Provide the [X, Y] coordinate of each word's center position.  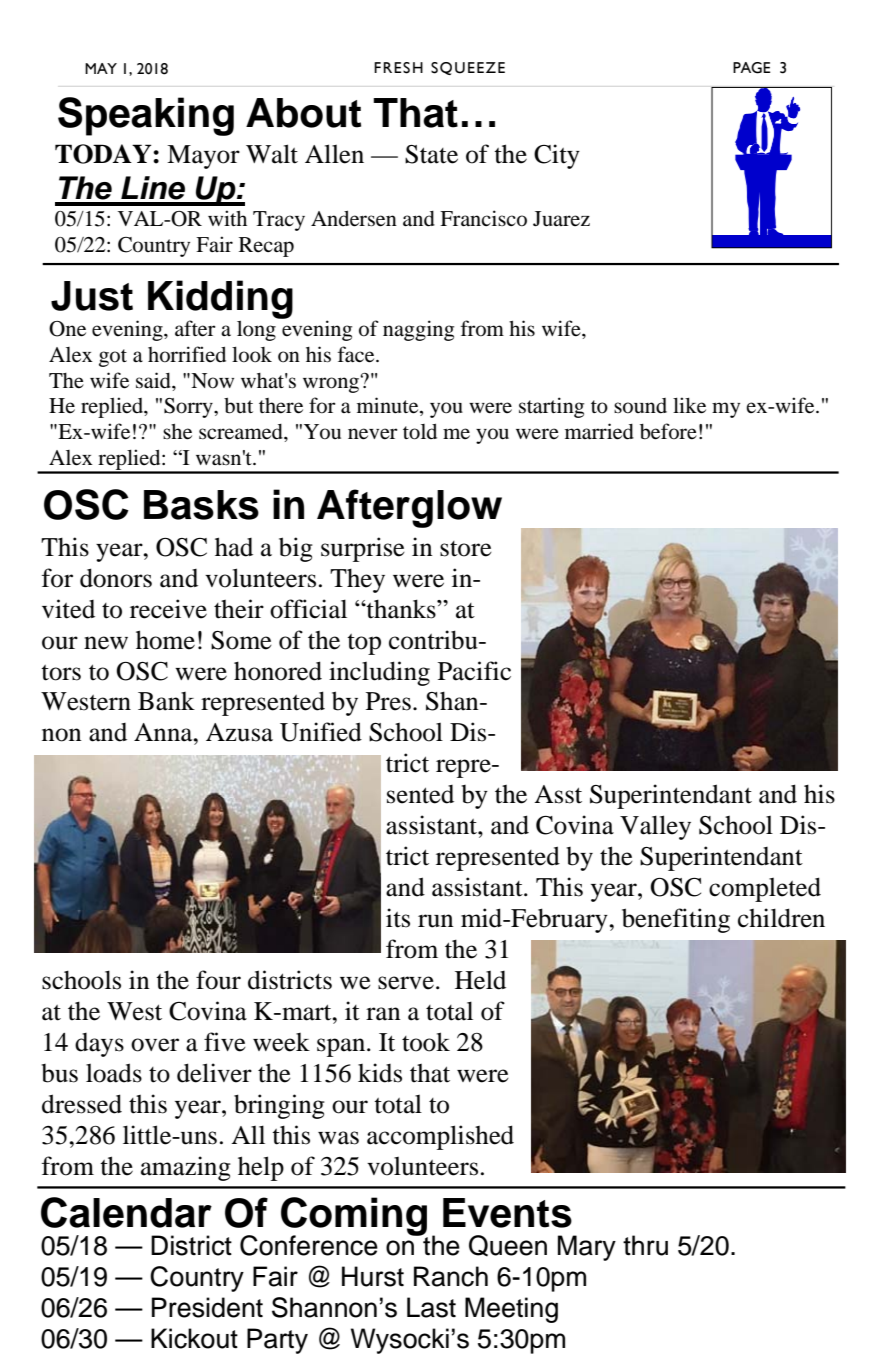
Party [277, 1341]
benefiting [676, 920]
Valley [655, 827]
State [431, 154]
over [155, 1045]
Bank [166, 701]
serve [406, 983]
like [689, 405]
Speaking [146, 116]
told [420, 431]
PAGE [752, 68]
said [154, 380]
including [379, 673]
